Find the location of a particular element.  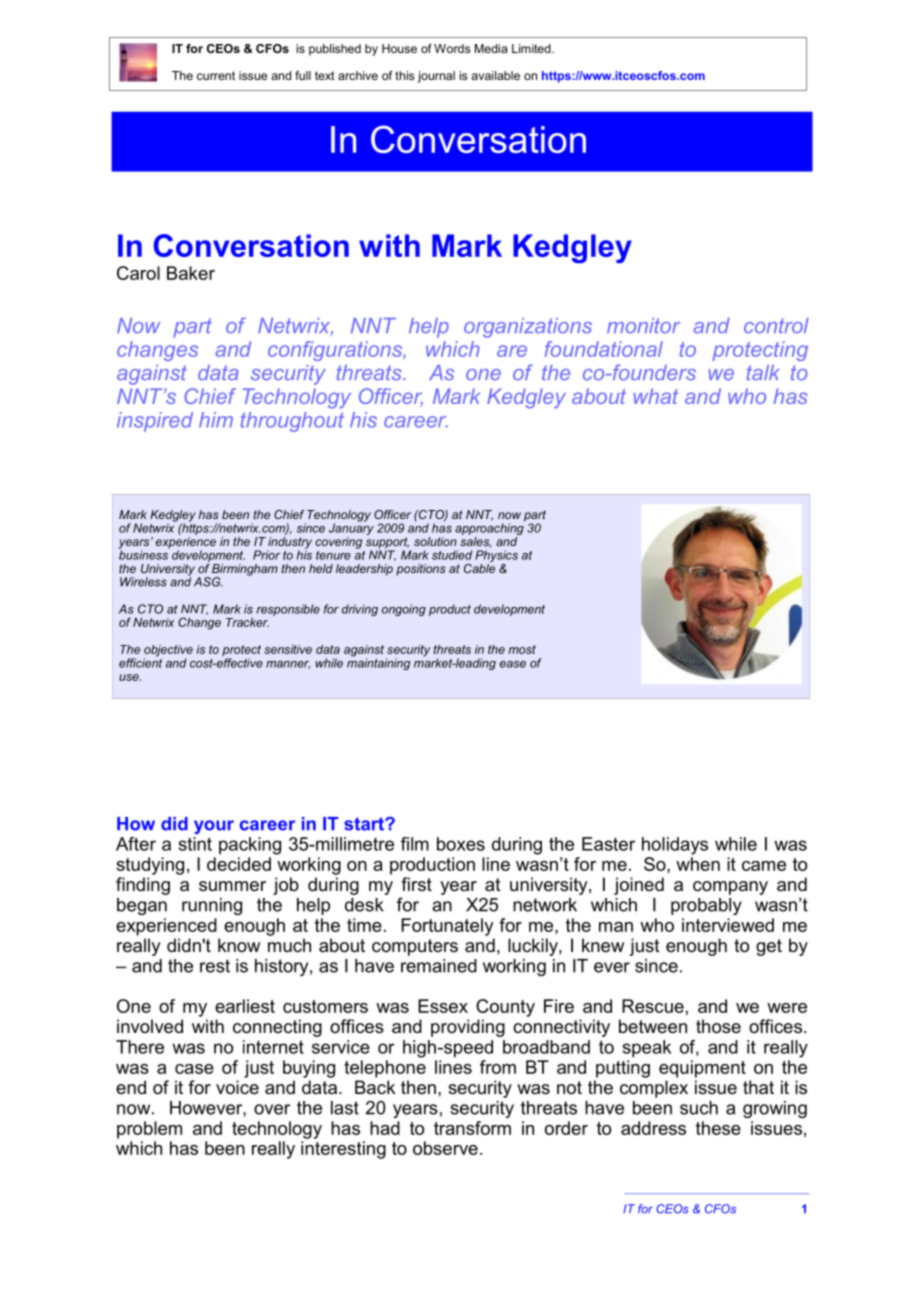

current is located at coordinates (216, 75).
